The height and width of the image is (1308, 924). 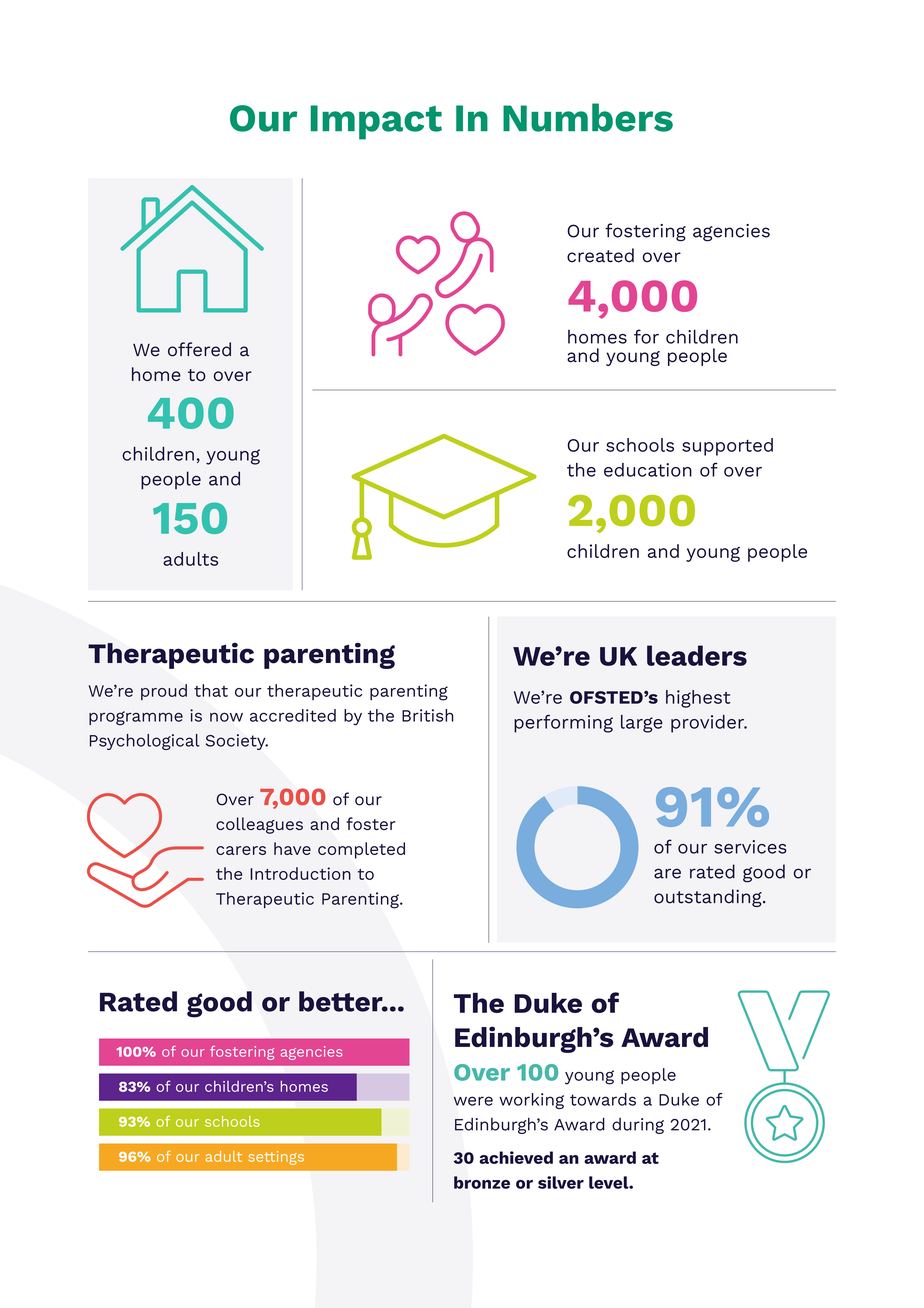 What do you see at coordinates (211, 690) in the image?
I see `that` at bounding box center [211, 690].
